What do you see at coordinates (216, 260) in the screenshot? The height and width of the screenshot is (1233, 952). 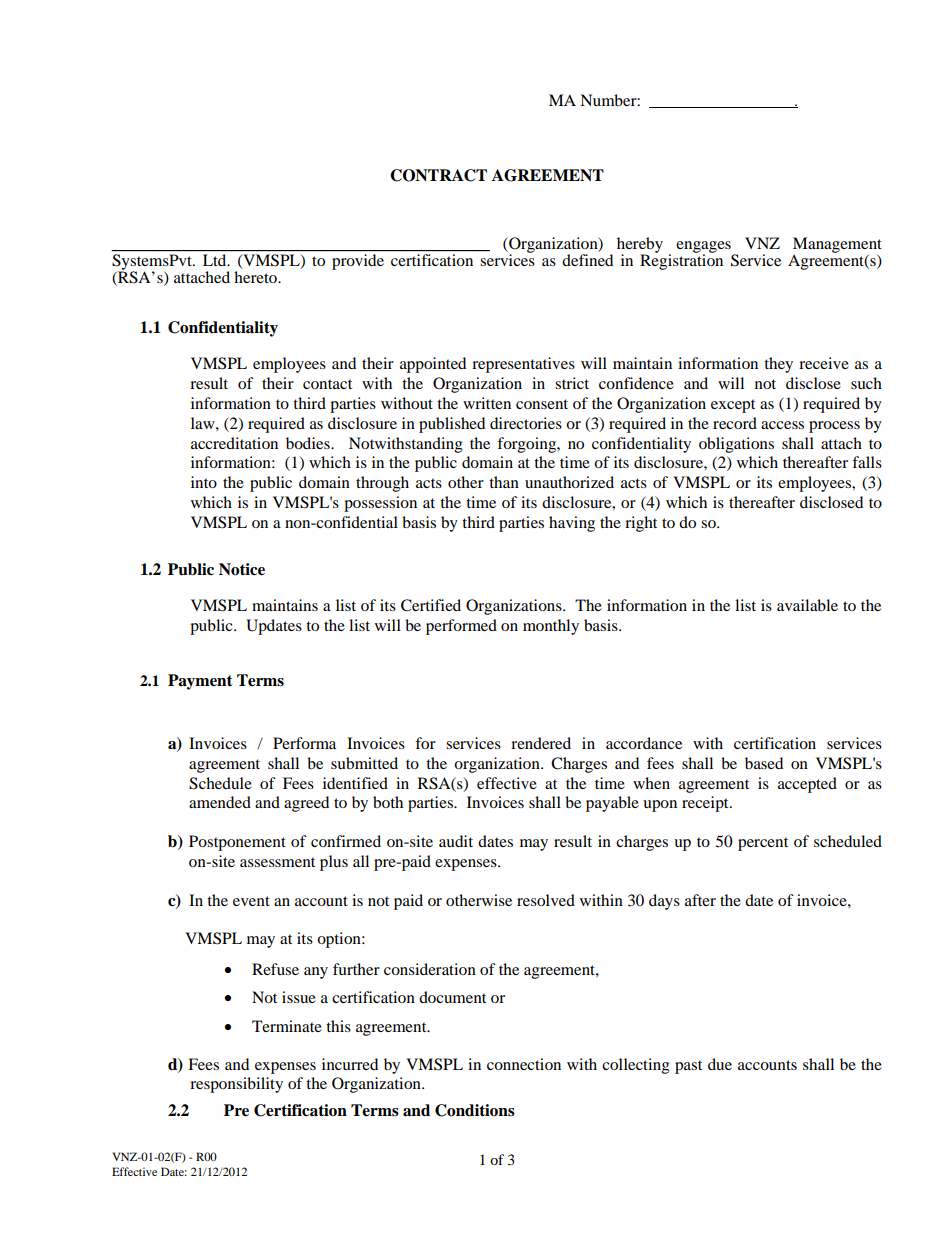 I see `Ltd` at bounding box center [216, 260].
